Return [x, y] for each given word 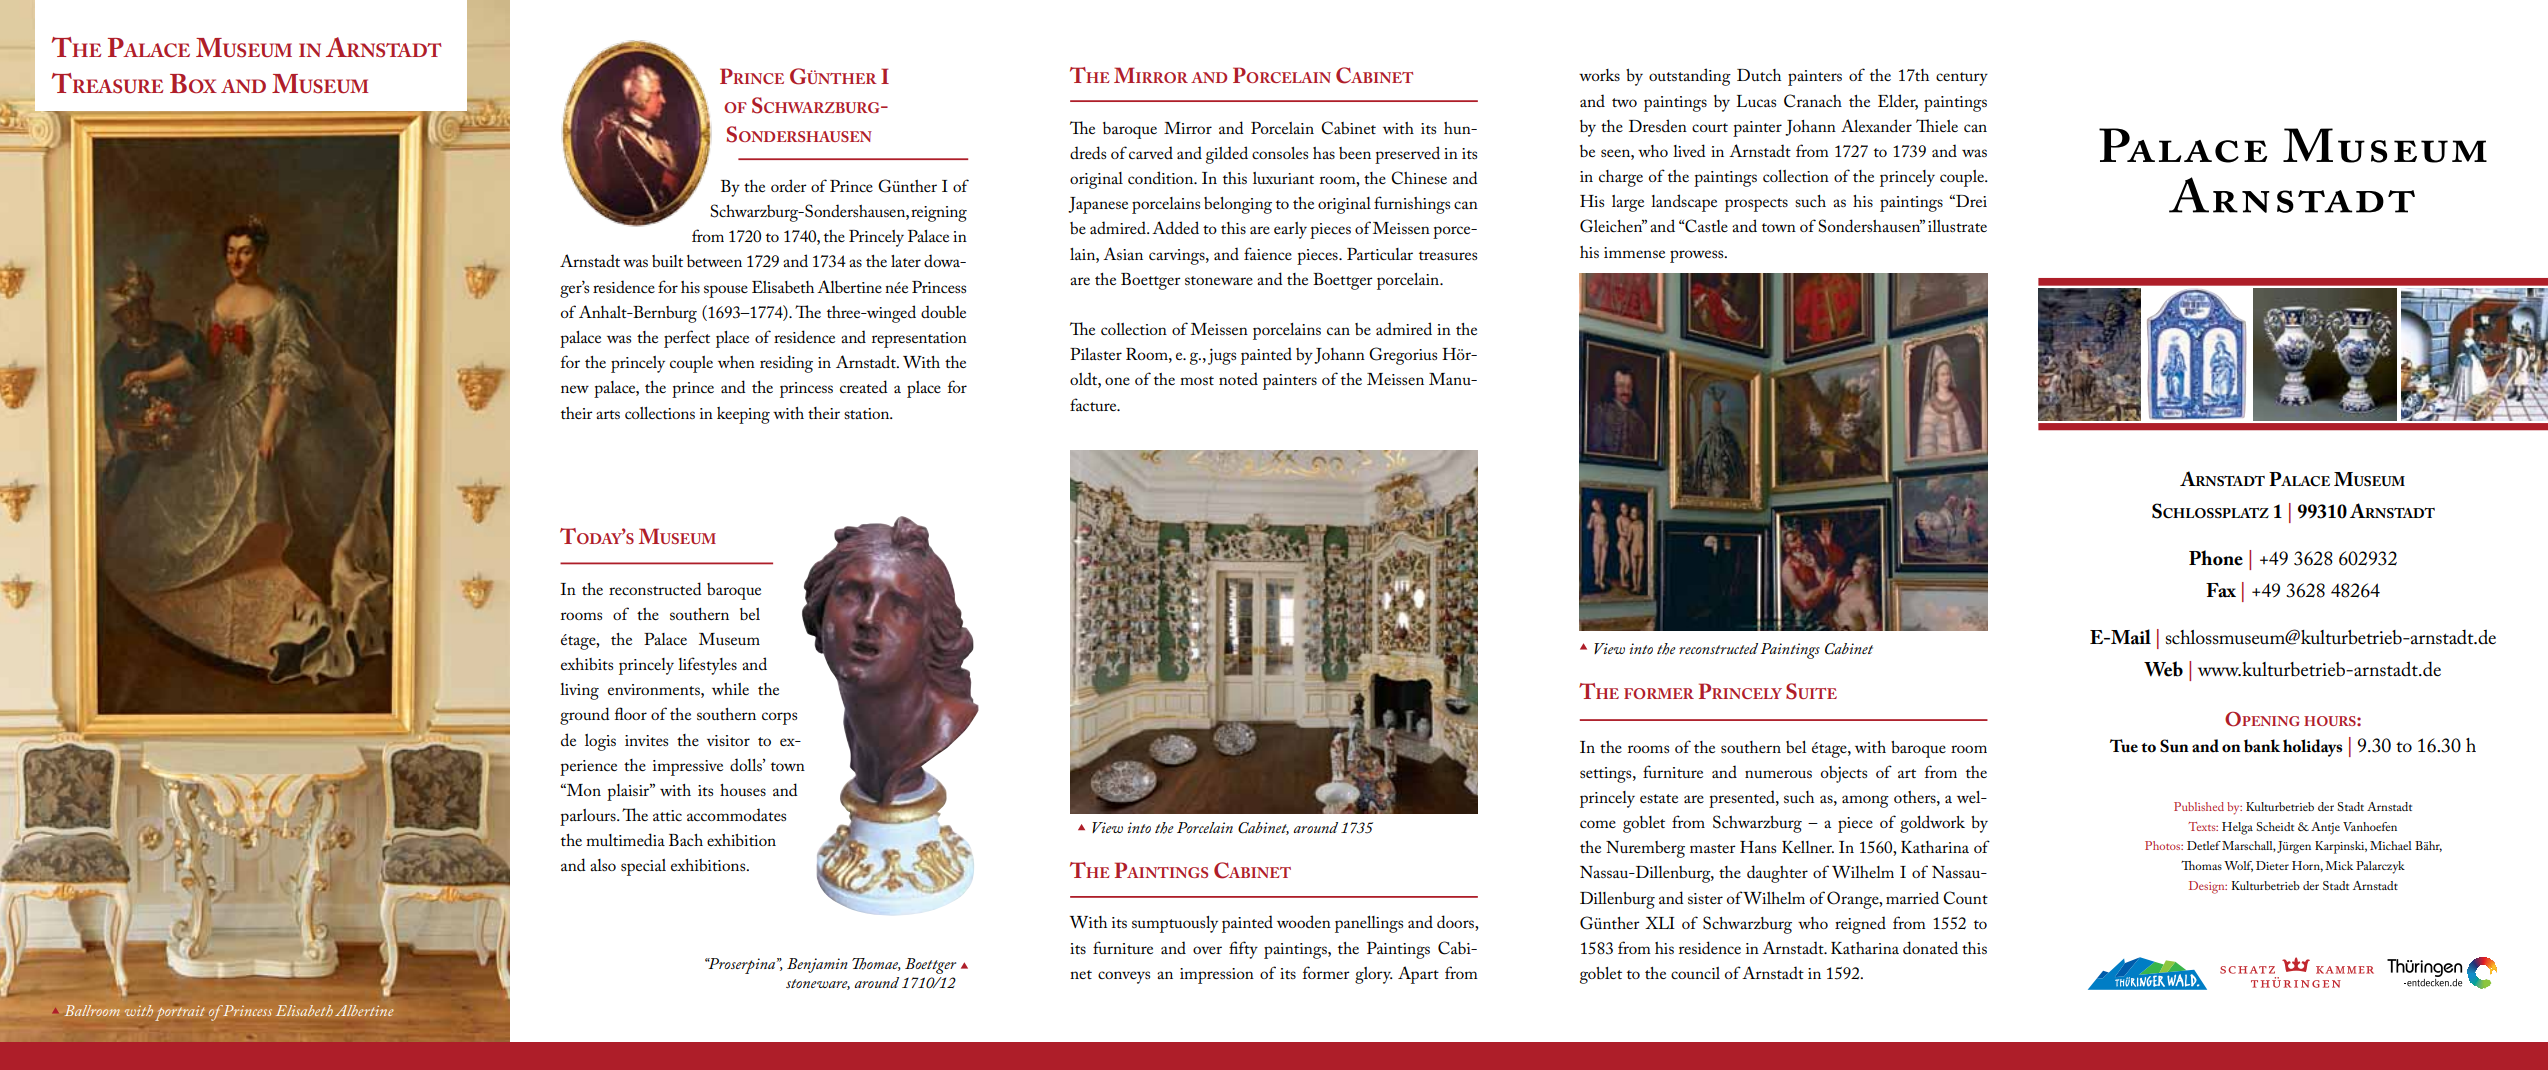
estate [1659, 798]
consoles [1280, 153]
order [789, 185]
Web [2163, 669]
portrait [180, 1013]
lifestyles [707, 666]
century [1962, 79]
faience [1268, 253]
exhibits [587, 664]
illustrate [1957, 226]
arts [608, 414]
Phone [2216, 558]
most [1197, 380]
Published [2199, 806]
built [667, 261]
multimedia [625, 839]
